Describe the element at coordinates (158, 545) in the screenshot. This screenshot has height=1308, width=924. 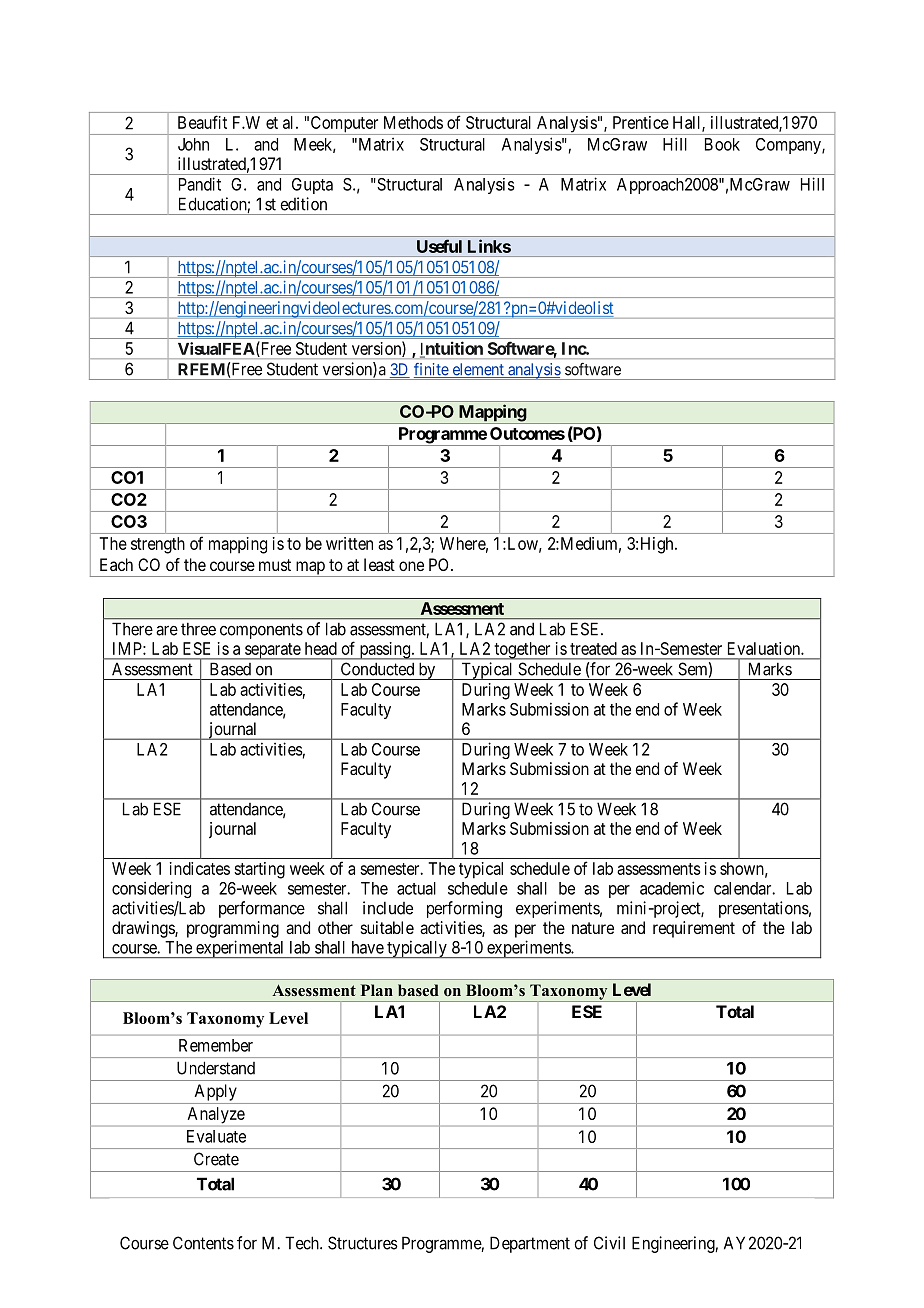
I see `strength` at that location.
